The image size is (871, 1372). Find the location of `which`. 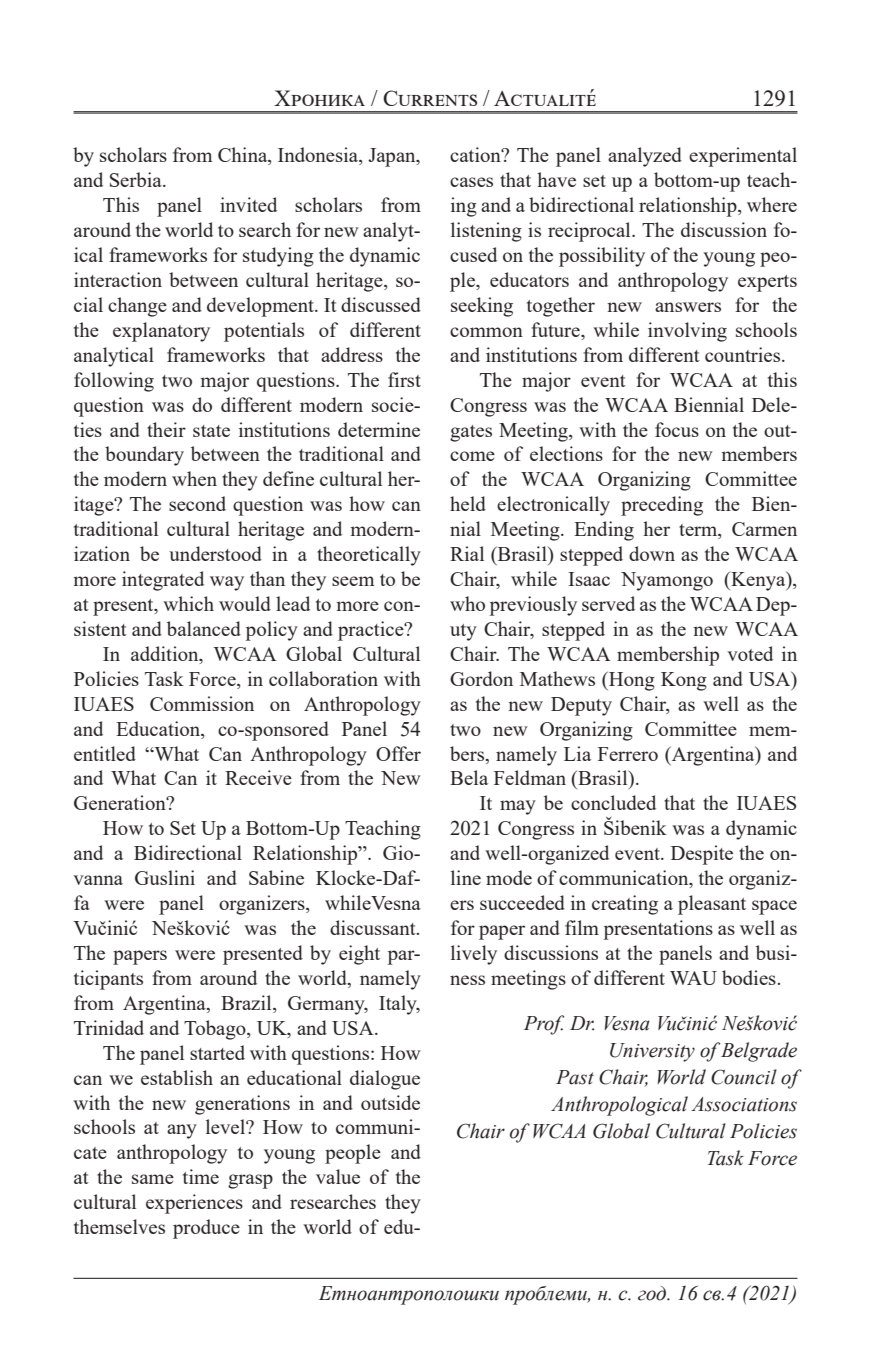

which is located at coordinates (188, 603).
